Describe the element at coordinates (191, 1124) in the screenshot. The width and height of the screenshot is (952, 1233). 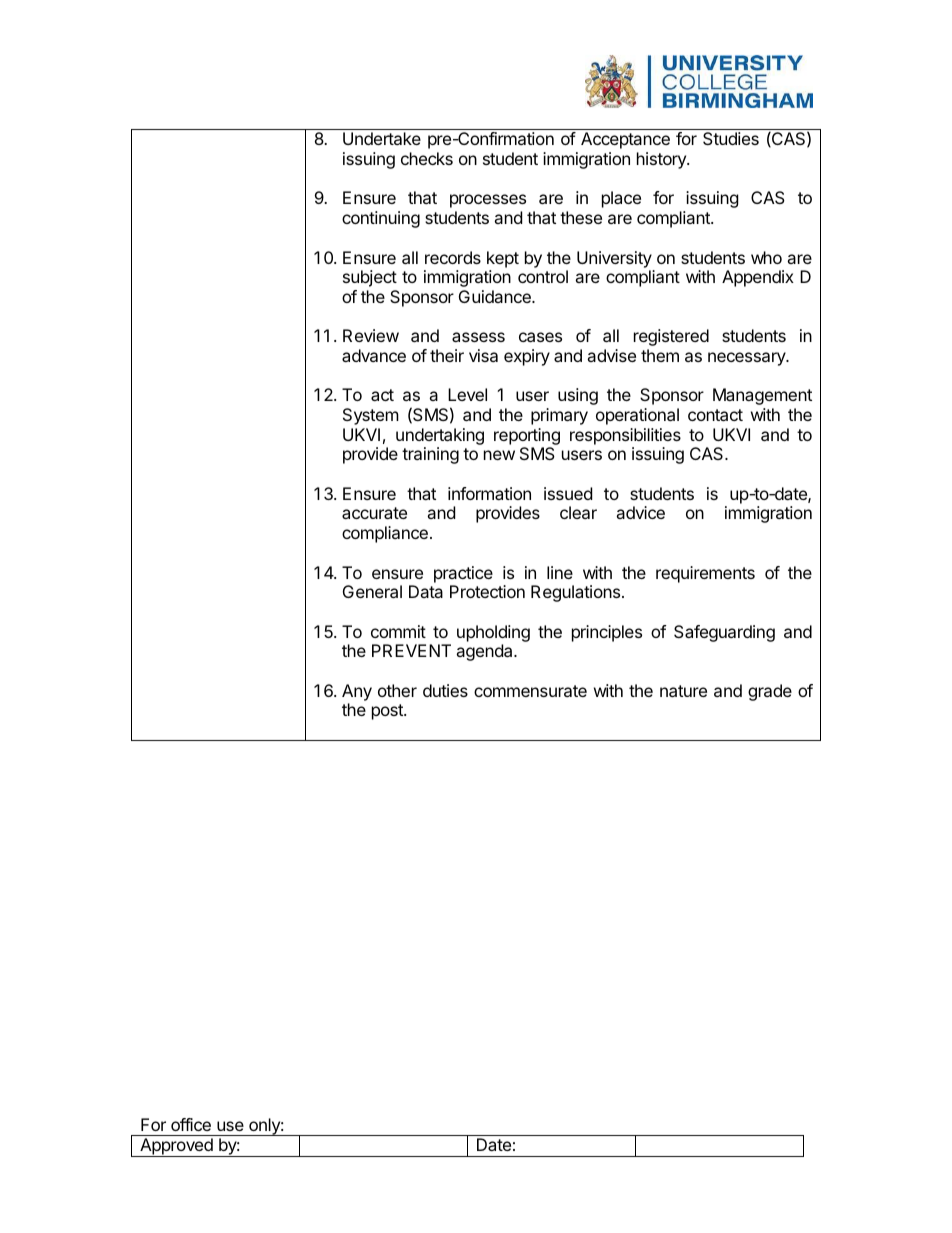
I see `office` at that location.
